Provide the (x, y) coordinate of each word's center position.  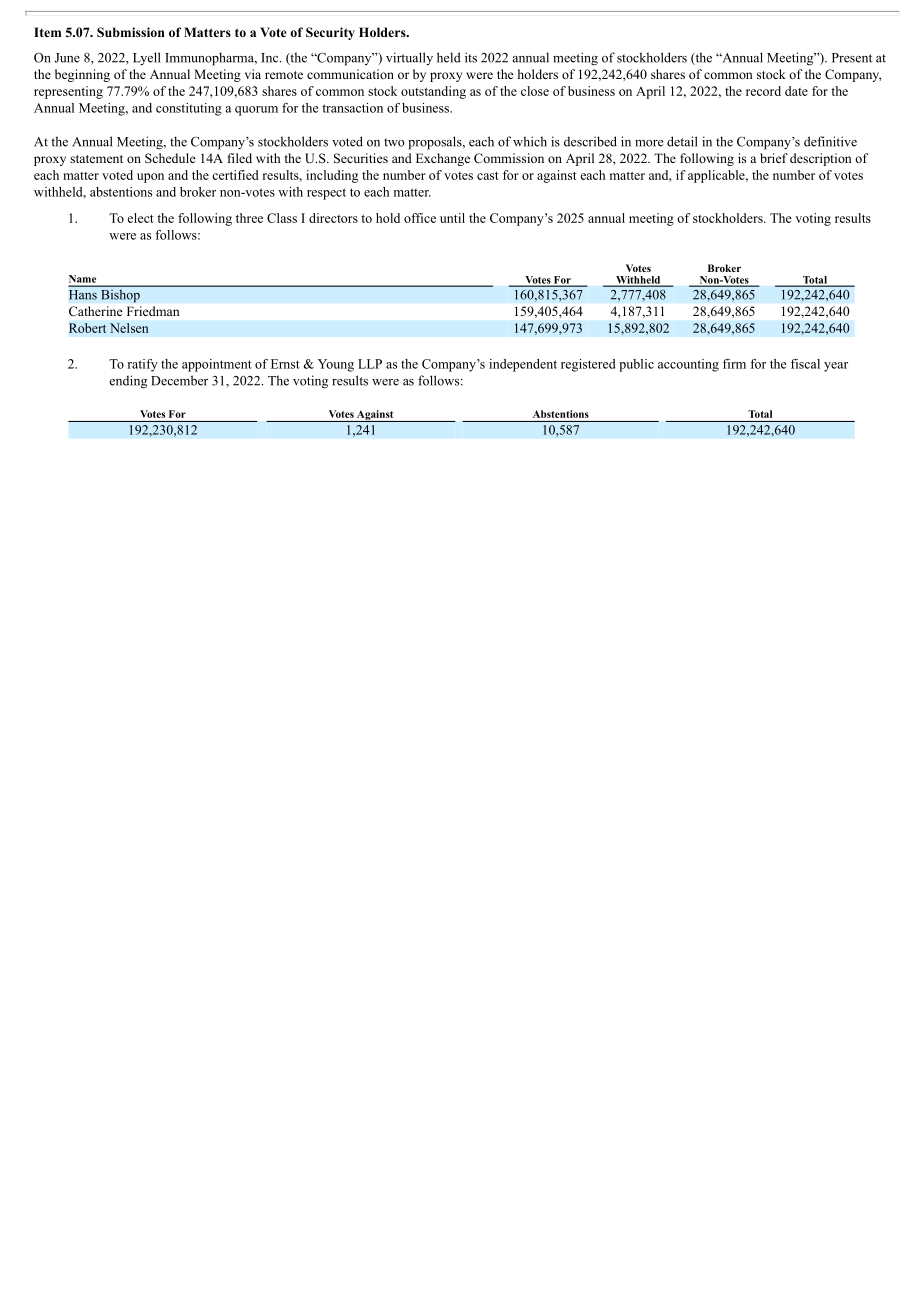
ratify (142, 365)
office (420, 218)
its (471, 57)
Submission (131, 32)
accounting (688, 365)
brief (774, 158)
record (763, 91)
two (394, 142)
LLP (370, 364)
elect (140, 218)
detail (682, 141)
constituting (189, 109)
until (452, 218)
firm (734, 364)
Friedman (153, 311)
